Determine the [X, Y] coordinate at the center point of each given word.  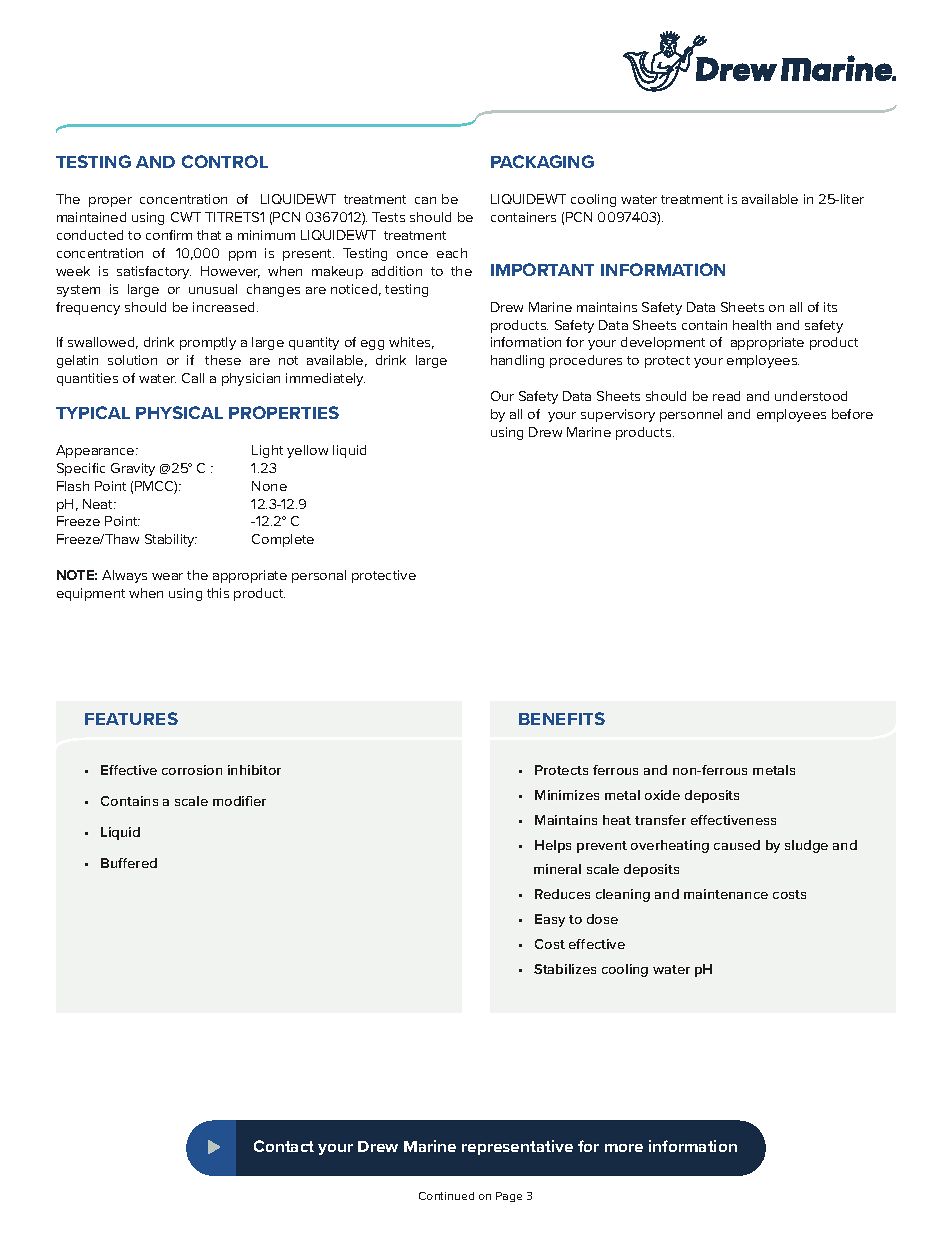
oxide [662, 795]
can [425, 200]
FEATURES [131, 718]
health [752, 325]
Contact [284, 1146]
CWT [186, 217]
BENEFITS [562, 718]
